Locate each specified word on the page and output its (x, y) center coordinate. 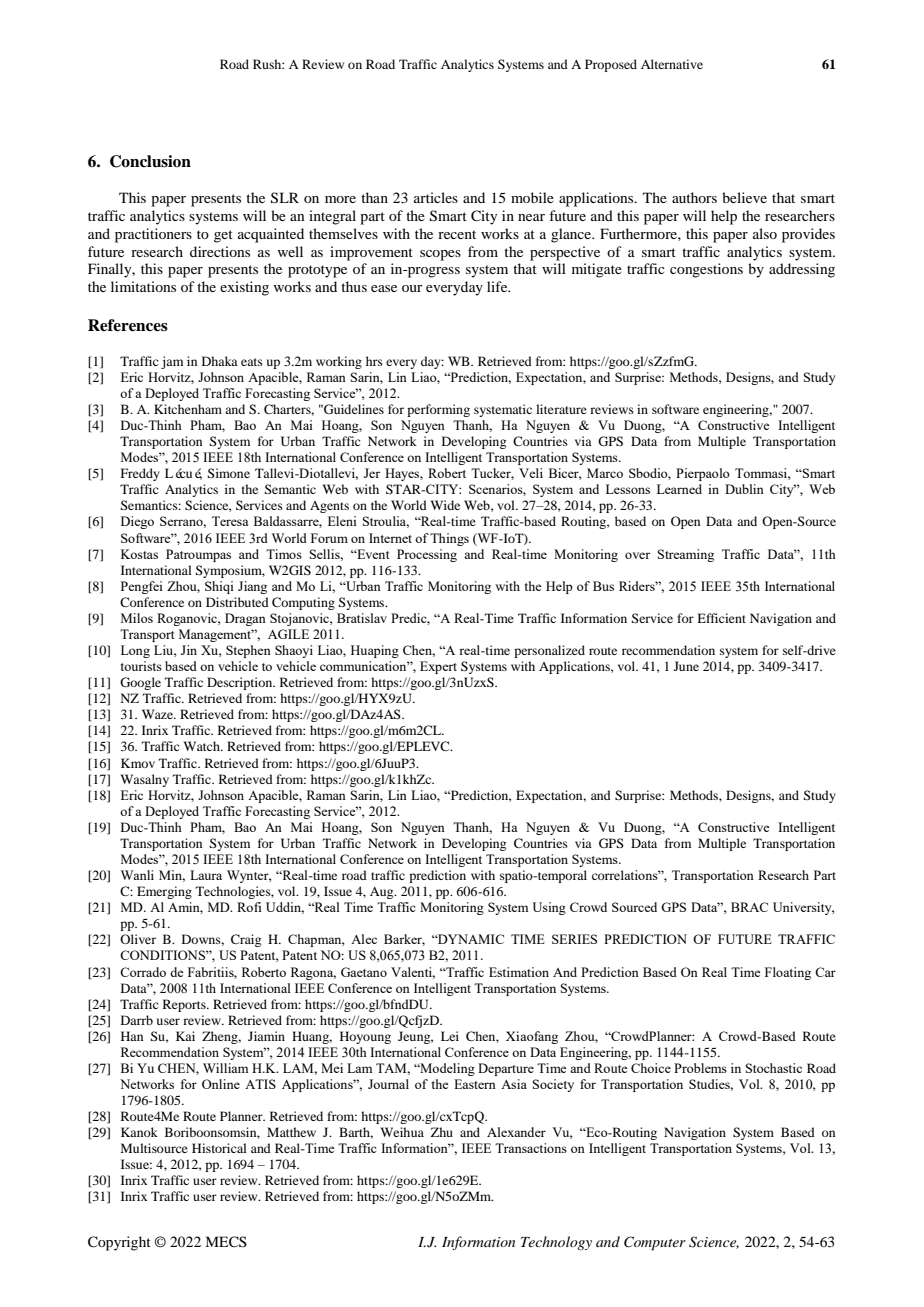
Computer (655, 1243)
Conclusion (150, 161)
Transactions (531, 1148)
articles (436, 197)
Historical (219, 1148)
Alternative (672, 64)
